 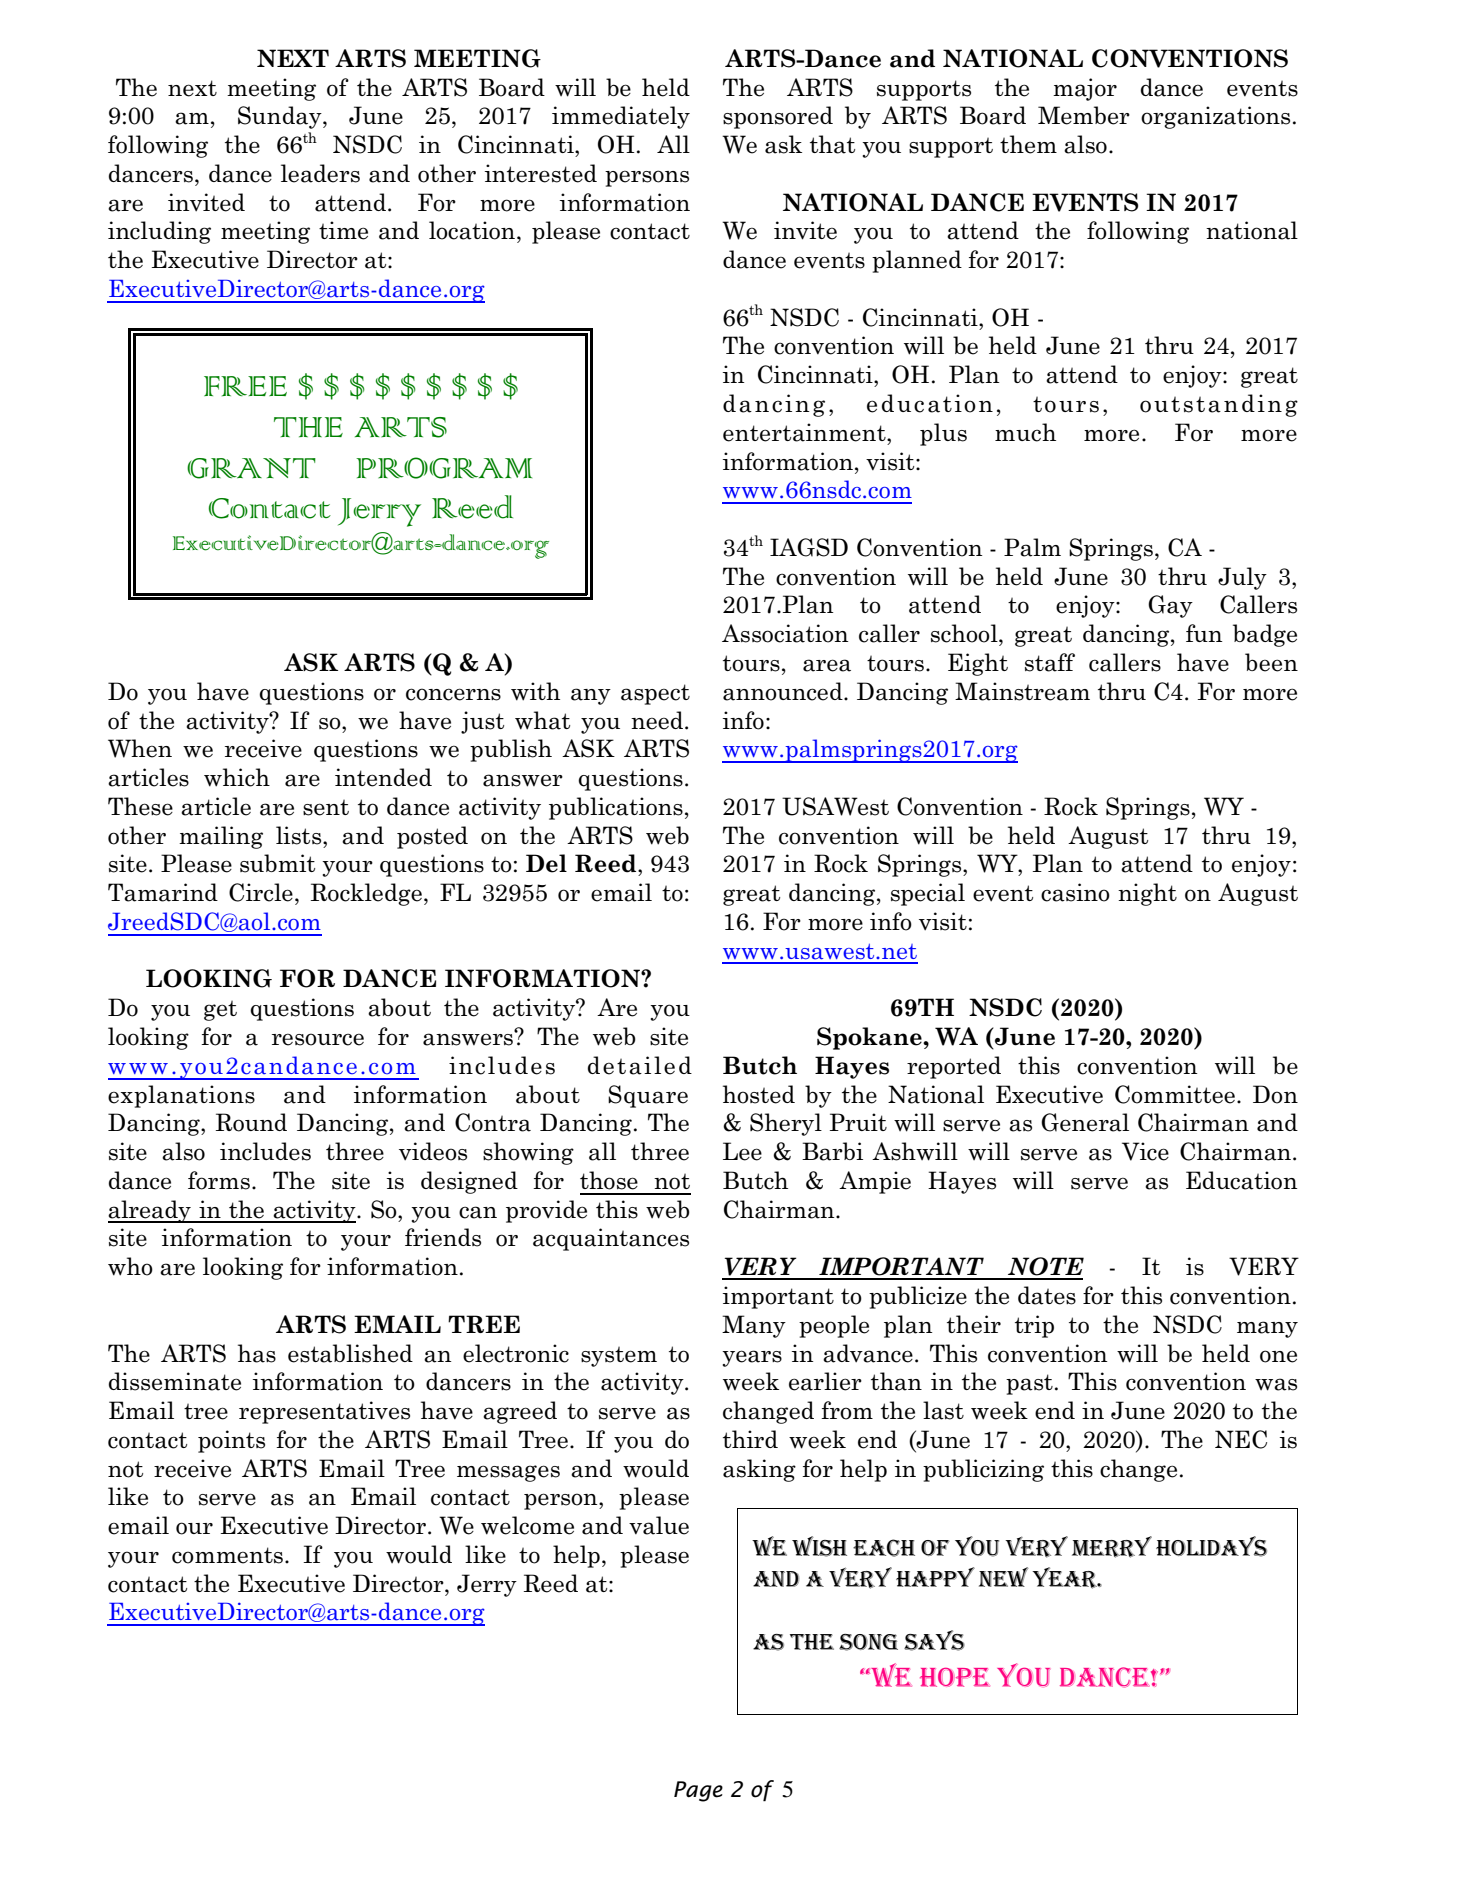 What do you see at coordinates (742, 1151) in the screenshot?
I see `Lee` at bounding box center [742, 1151].
